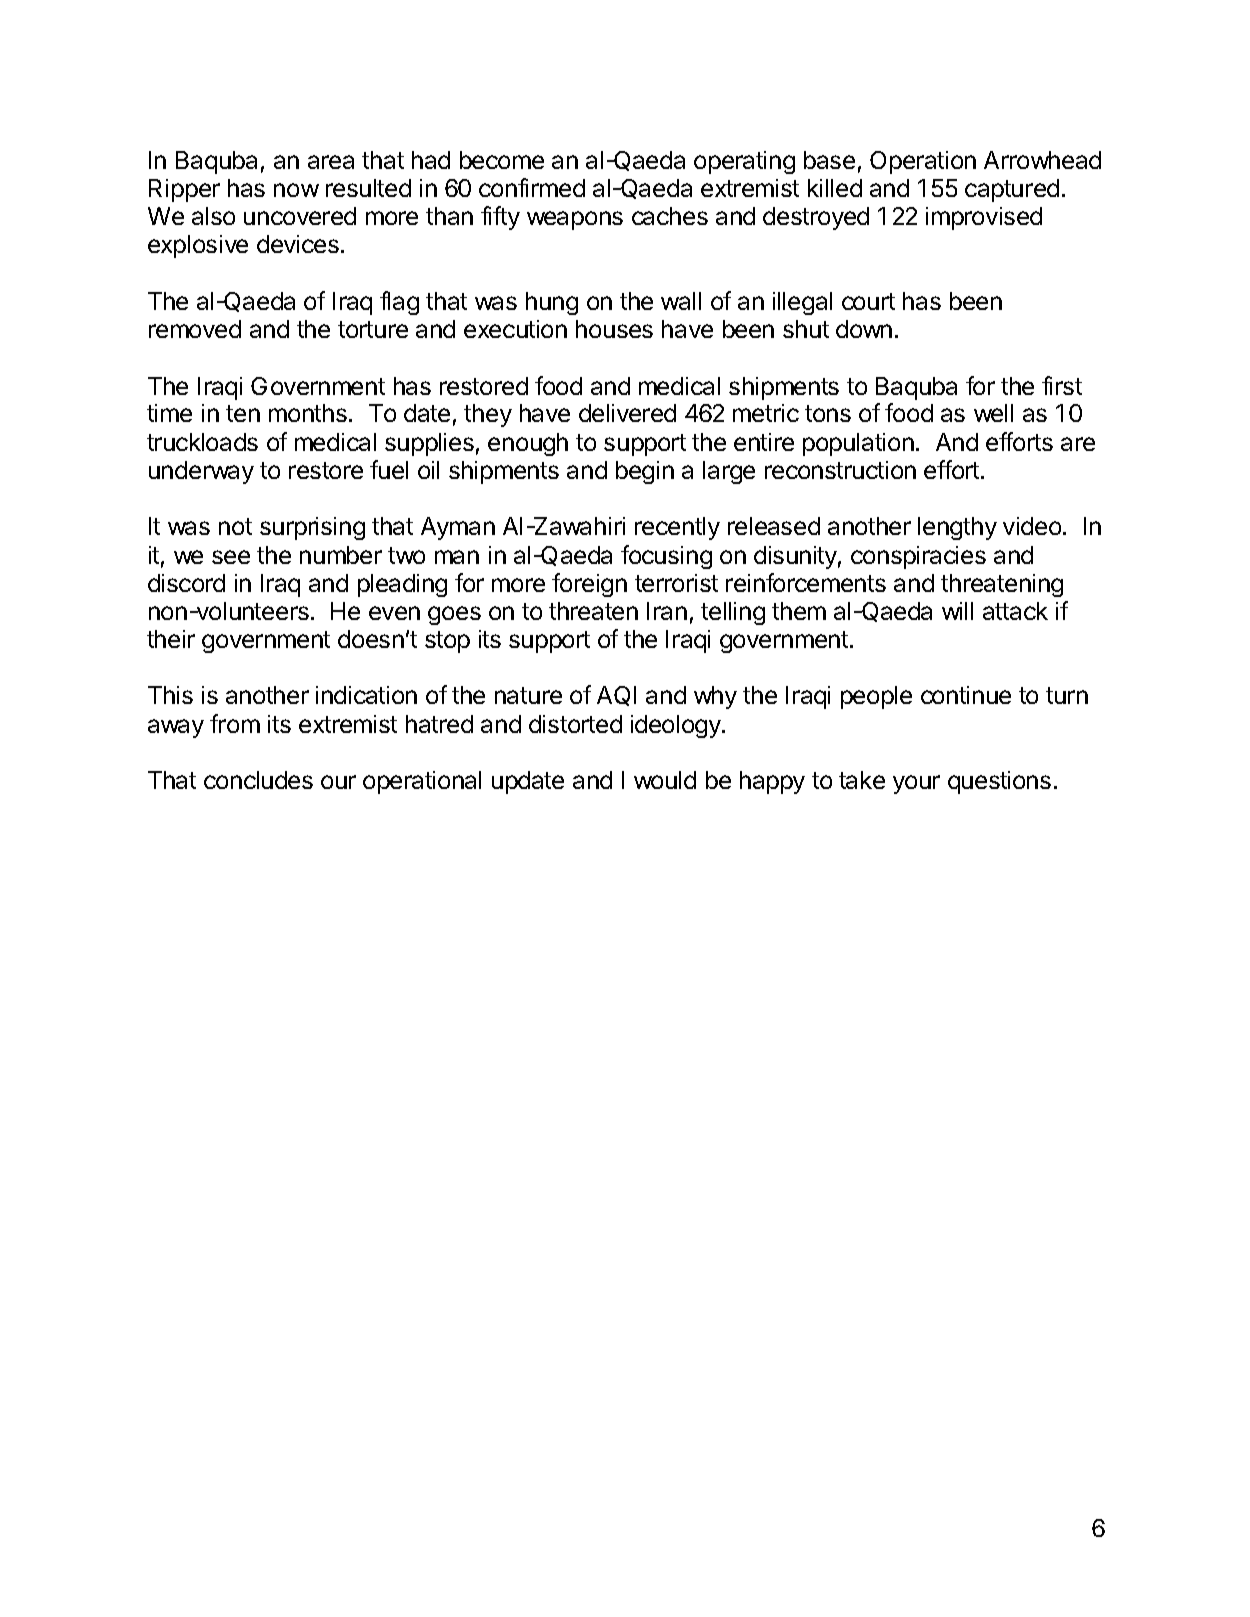  I want to click on removed, so click(195, 329).
